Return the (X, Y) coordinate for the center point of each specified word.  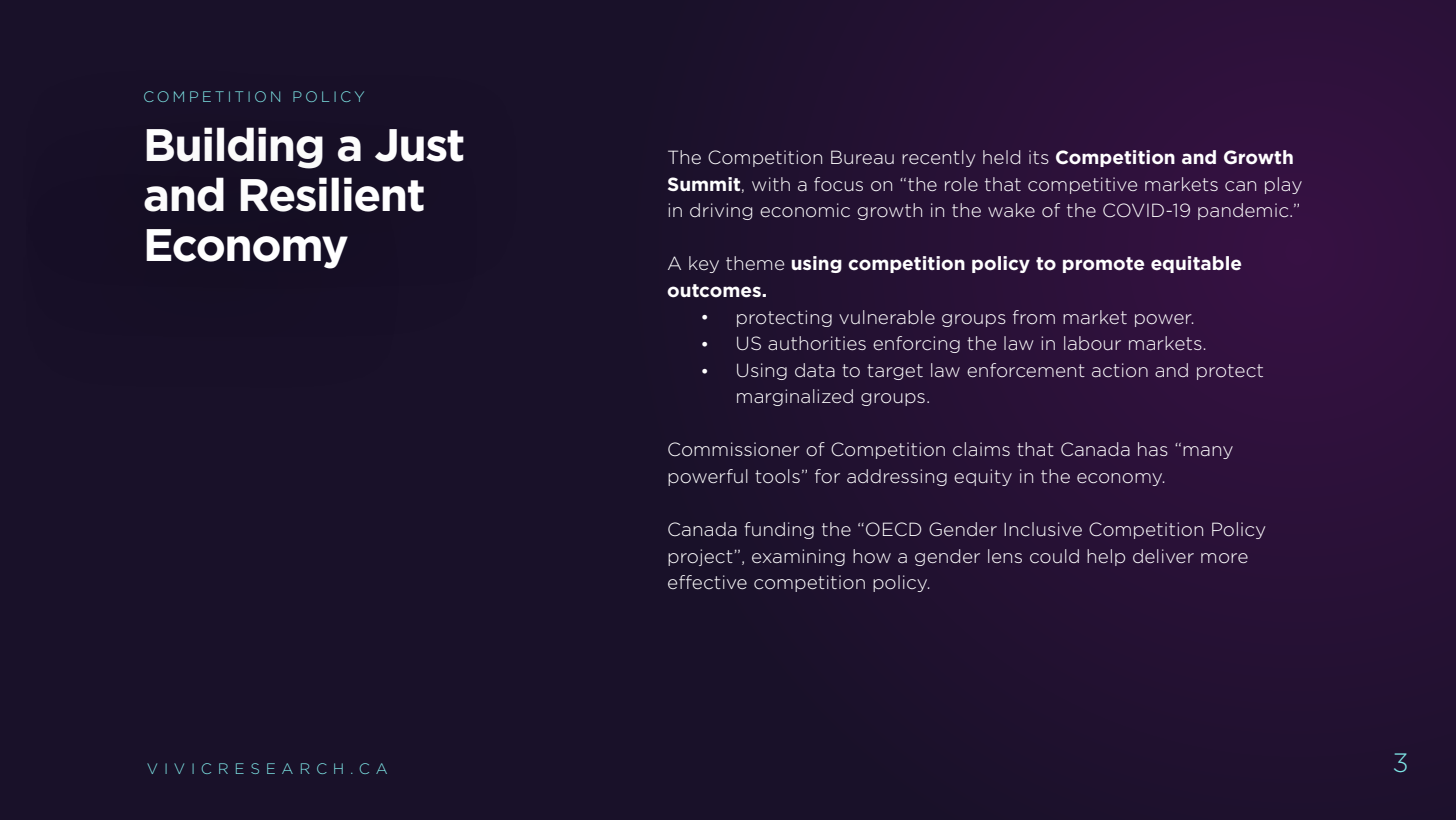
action (1120, 370)
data (815, 370)
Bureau (862, 157)
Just (419, 145)
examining (798, 557)
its (1039, 157)
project (701, 557)
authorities (817, 343)
